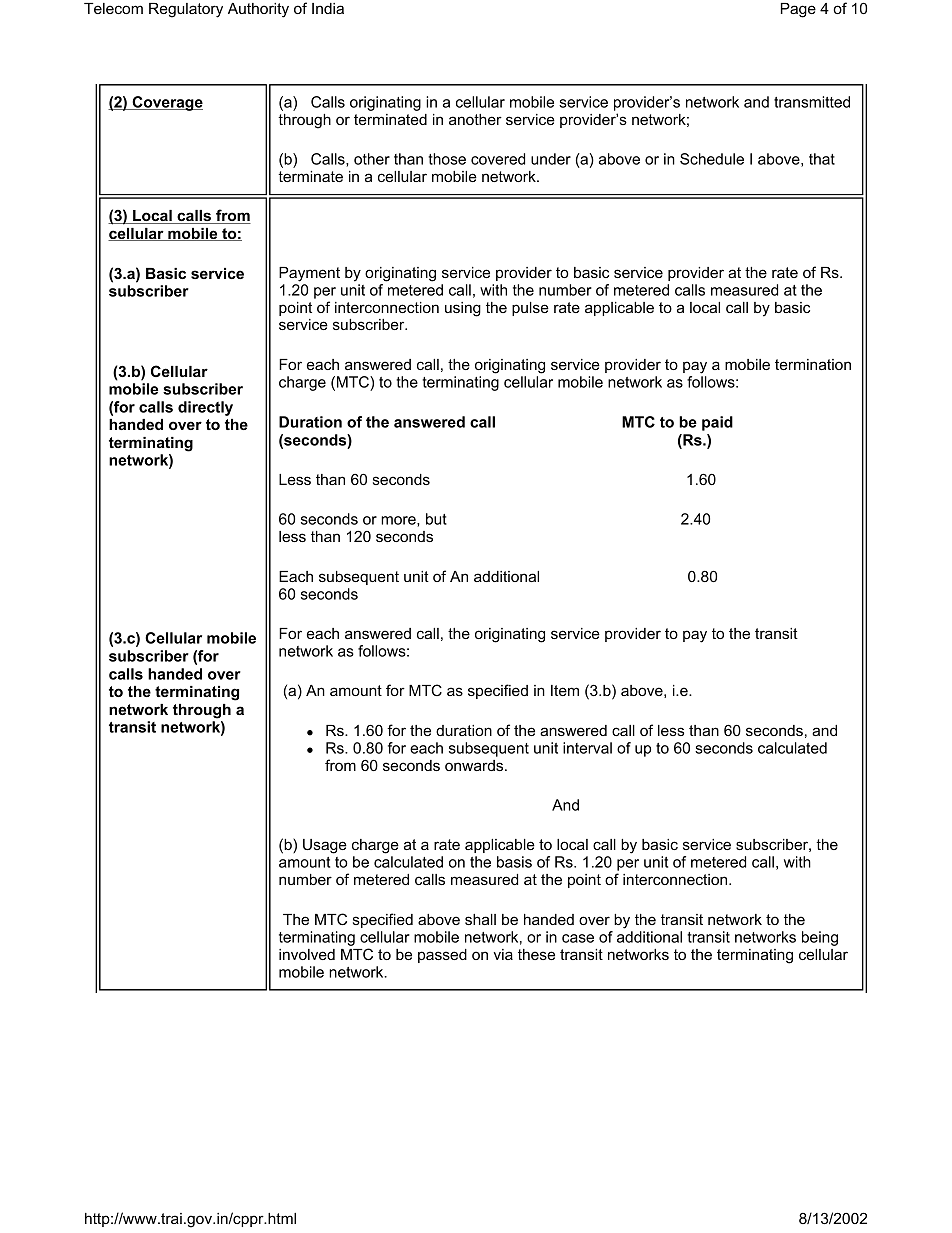 The height and width of the screenshot is (1233, 952). Describe the element at coordinates (205, 408) in the screenshot. I see `directly` at that location.
